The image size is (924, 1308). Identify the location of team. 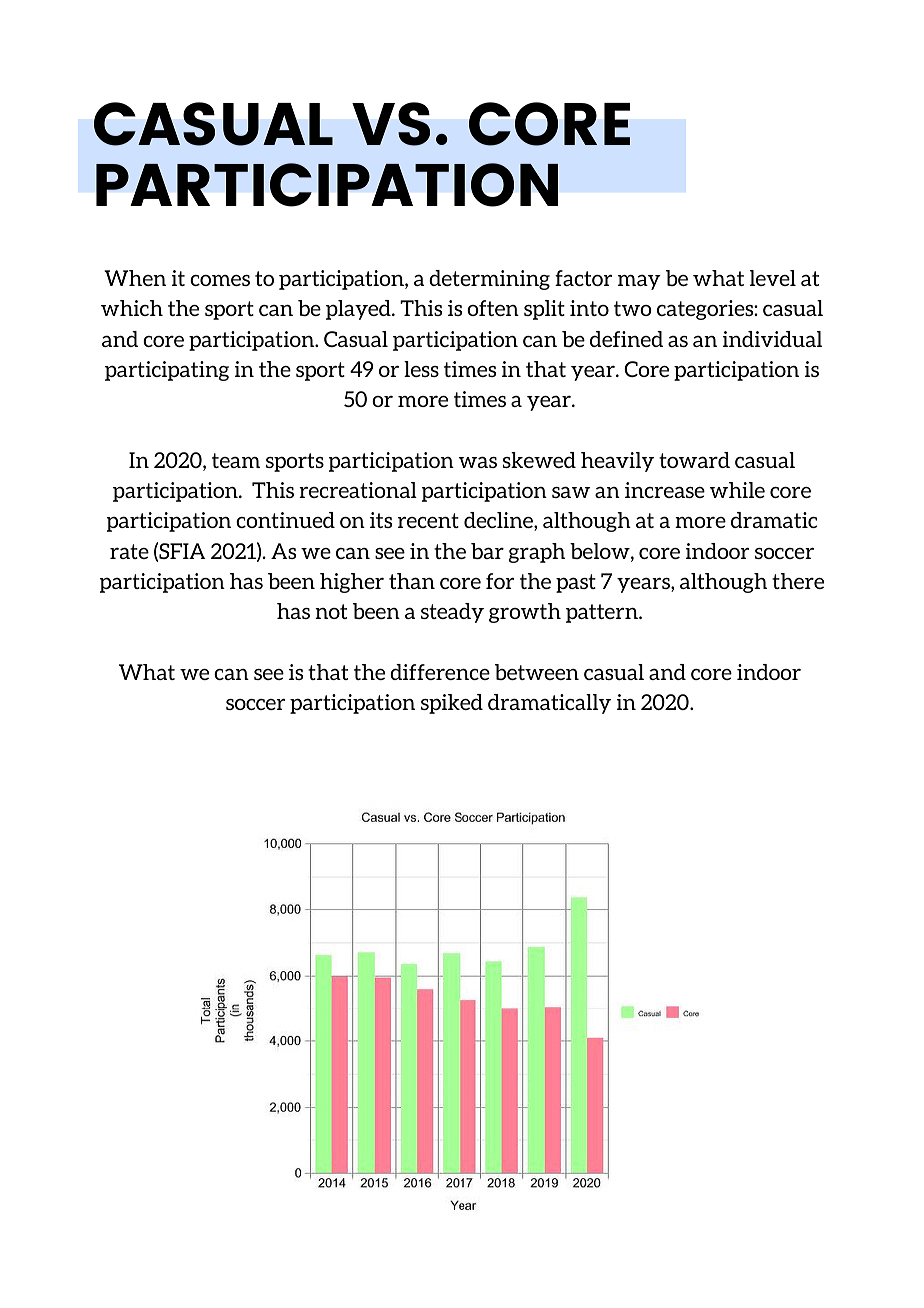
(236, 460).
